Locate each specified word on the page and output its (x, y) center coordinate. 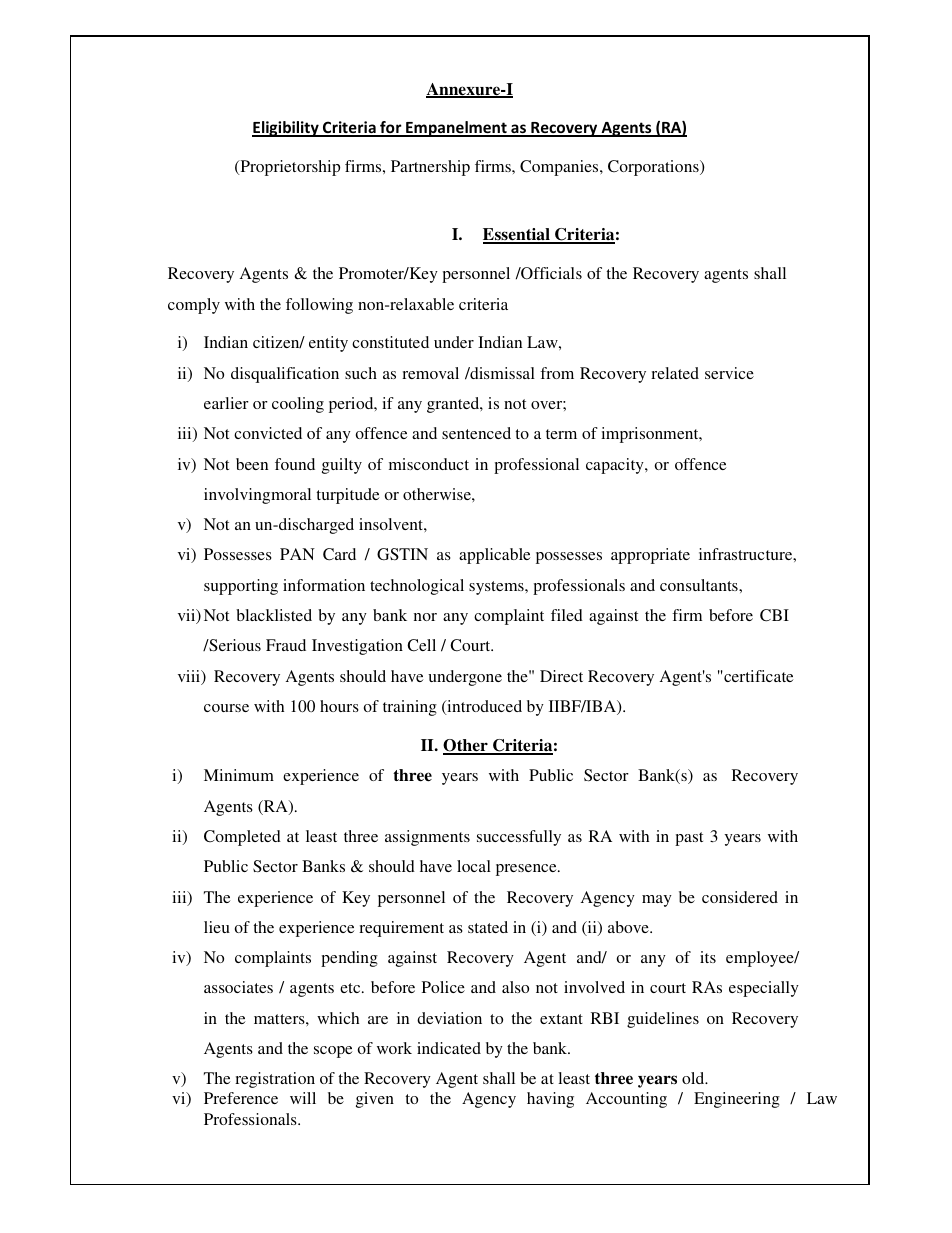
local (474, 866)
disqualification (285, 375)
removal (430, 373)
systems (497, 588)
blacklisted (274, 615)
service (729, 373)
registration (275, 1080)
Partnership (430, 168)
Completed (242, 838)
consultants (700, 585)
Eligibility (286, 129)
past (689, 839)
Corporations (654, 168)
